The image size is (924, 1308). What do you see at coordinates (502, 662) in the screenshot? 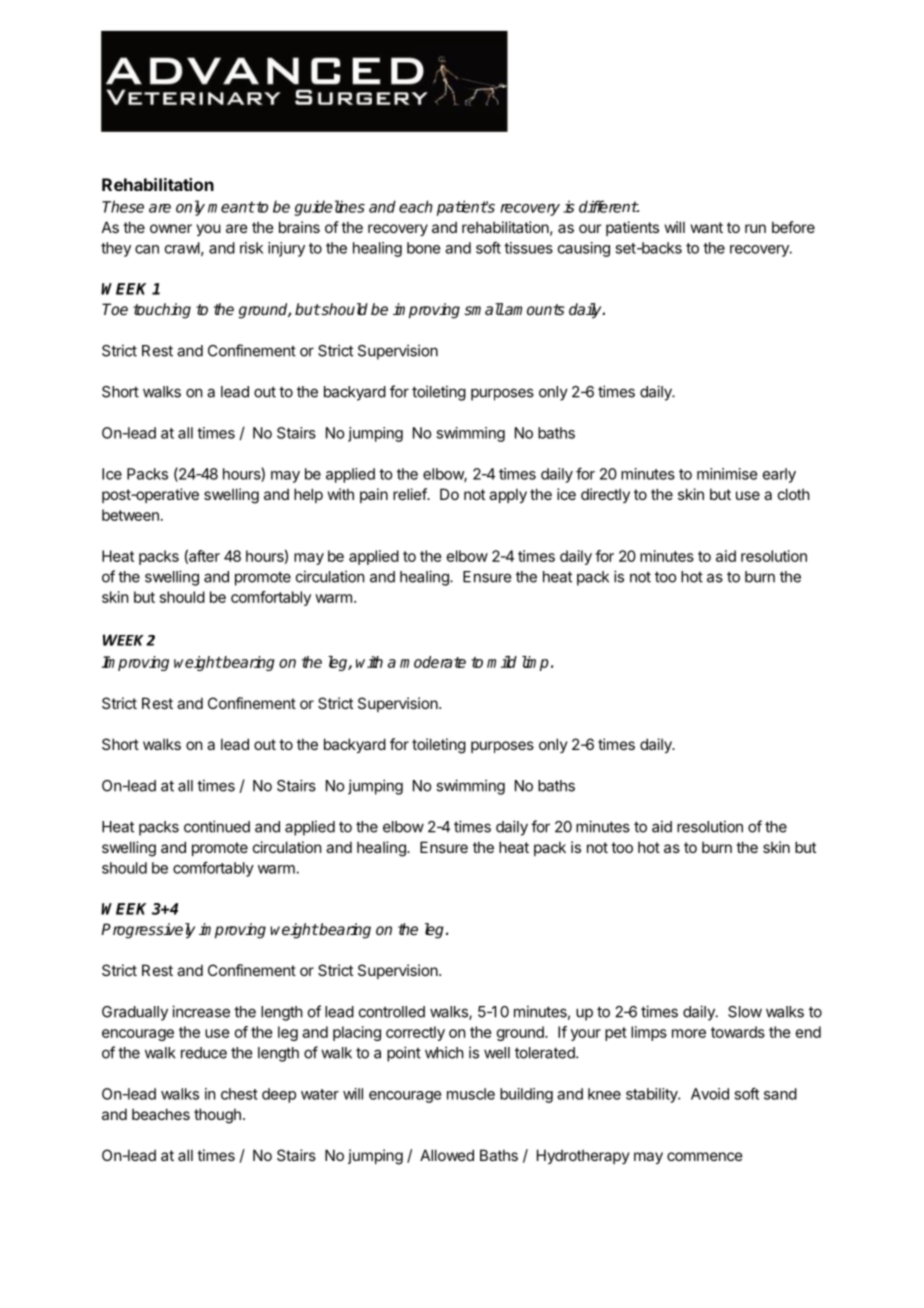
I see `mild` at bounding box center [502, 662].
